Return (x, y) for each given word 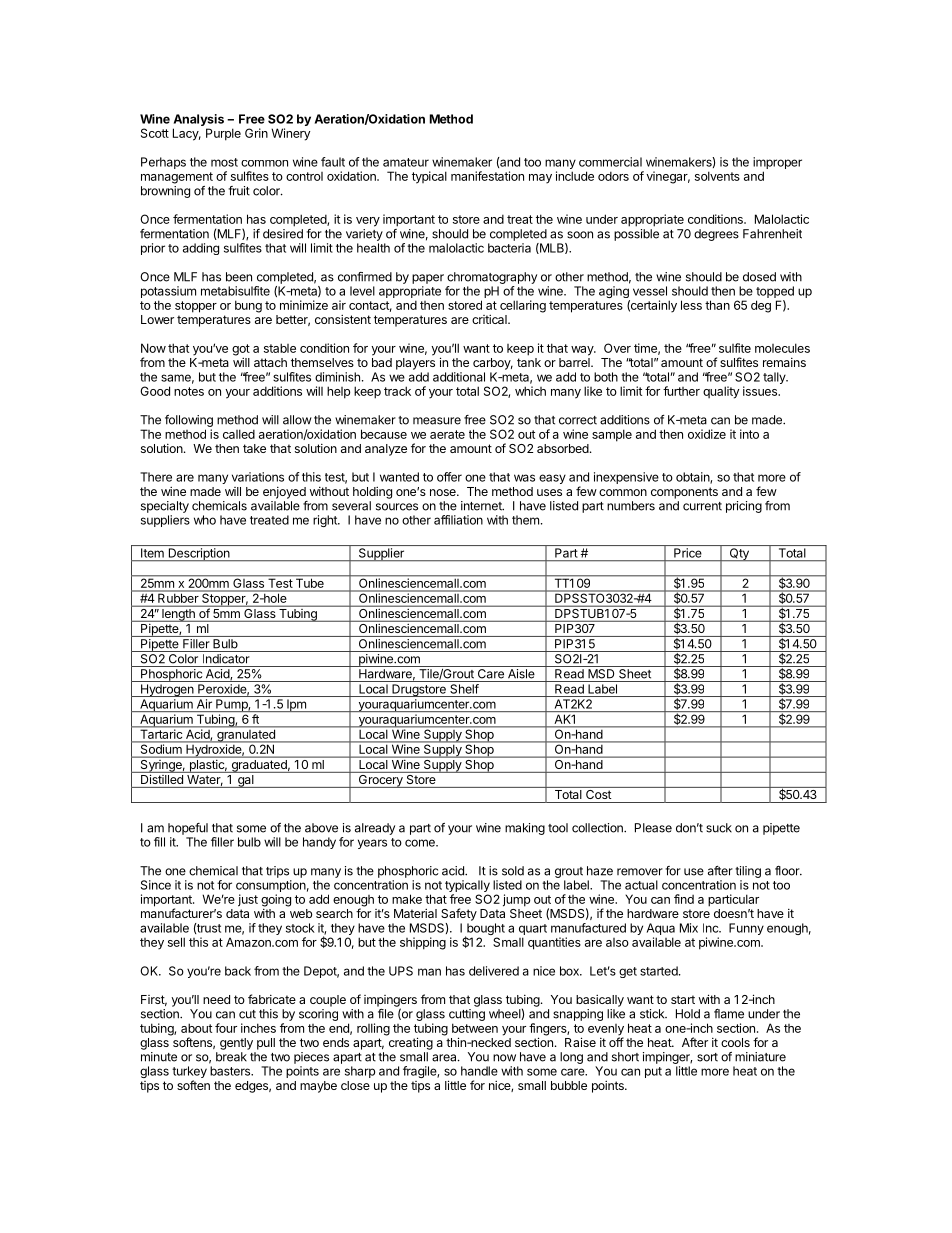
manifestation (487, 176)
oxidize (707, 434)
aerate (447, 434)
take (254, 448)
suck (719, 828)
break (231, 1057)
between (475, 1028)
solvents (717, 176)
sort (707, 1057)
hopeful (188, 829)
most (224, 162)
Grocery (380, 780)
